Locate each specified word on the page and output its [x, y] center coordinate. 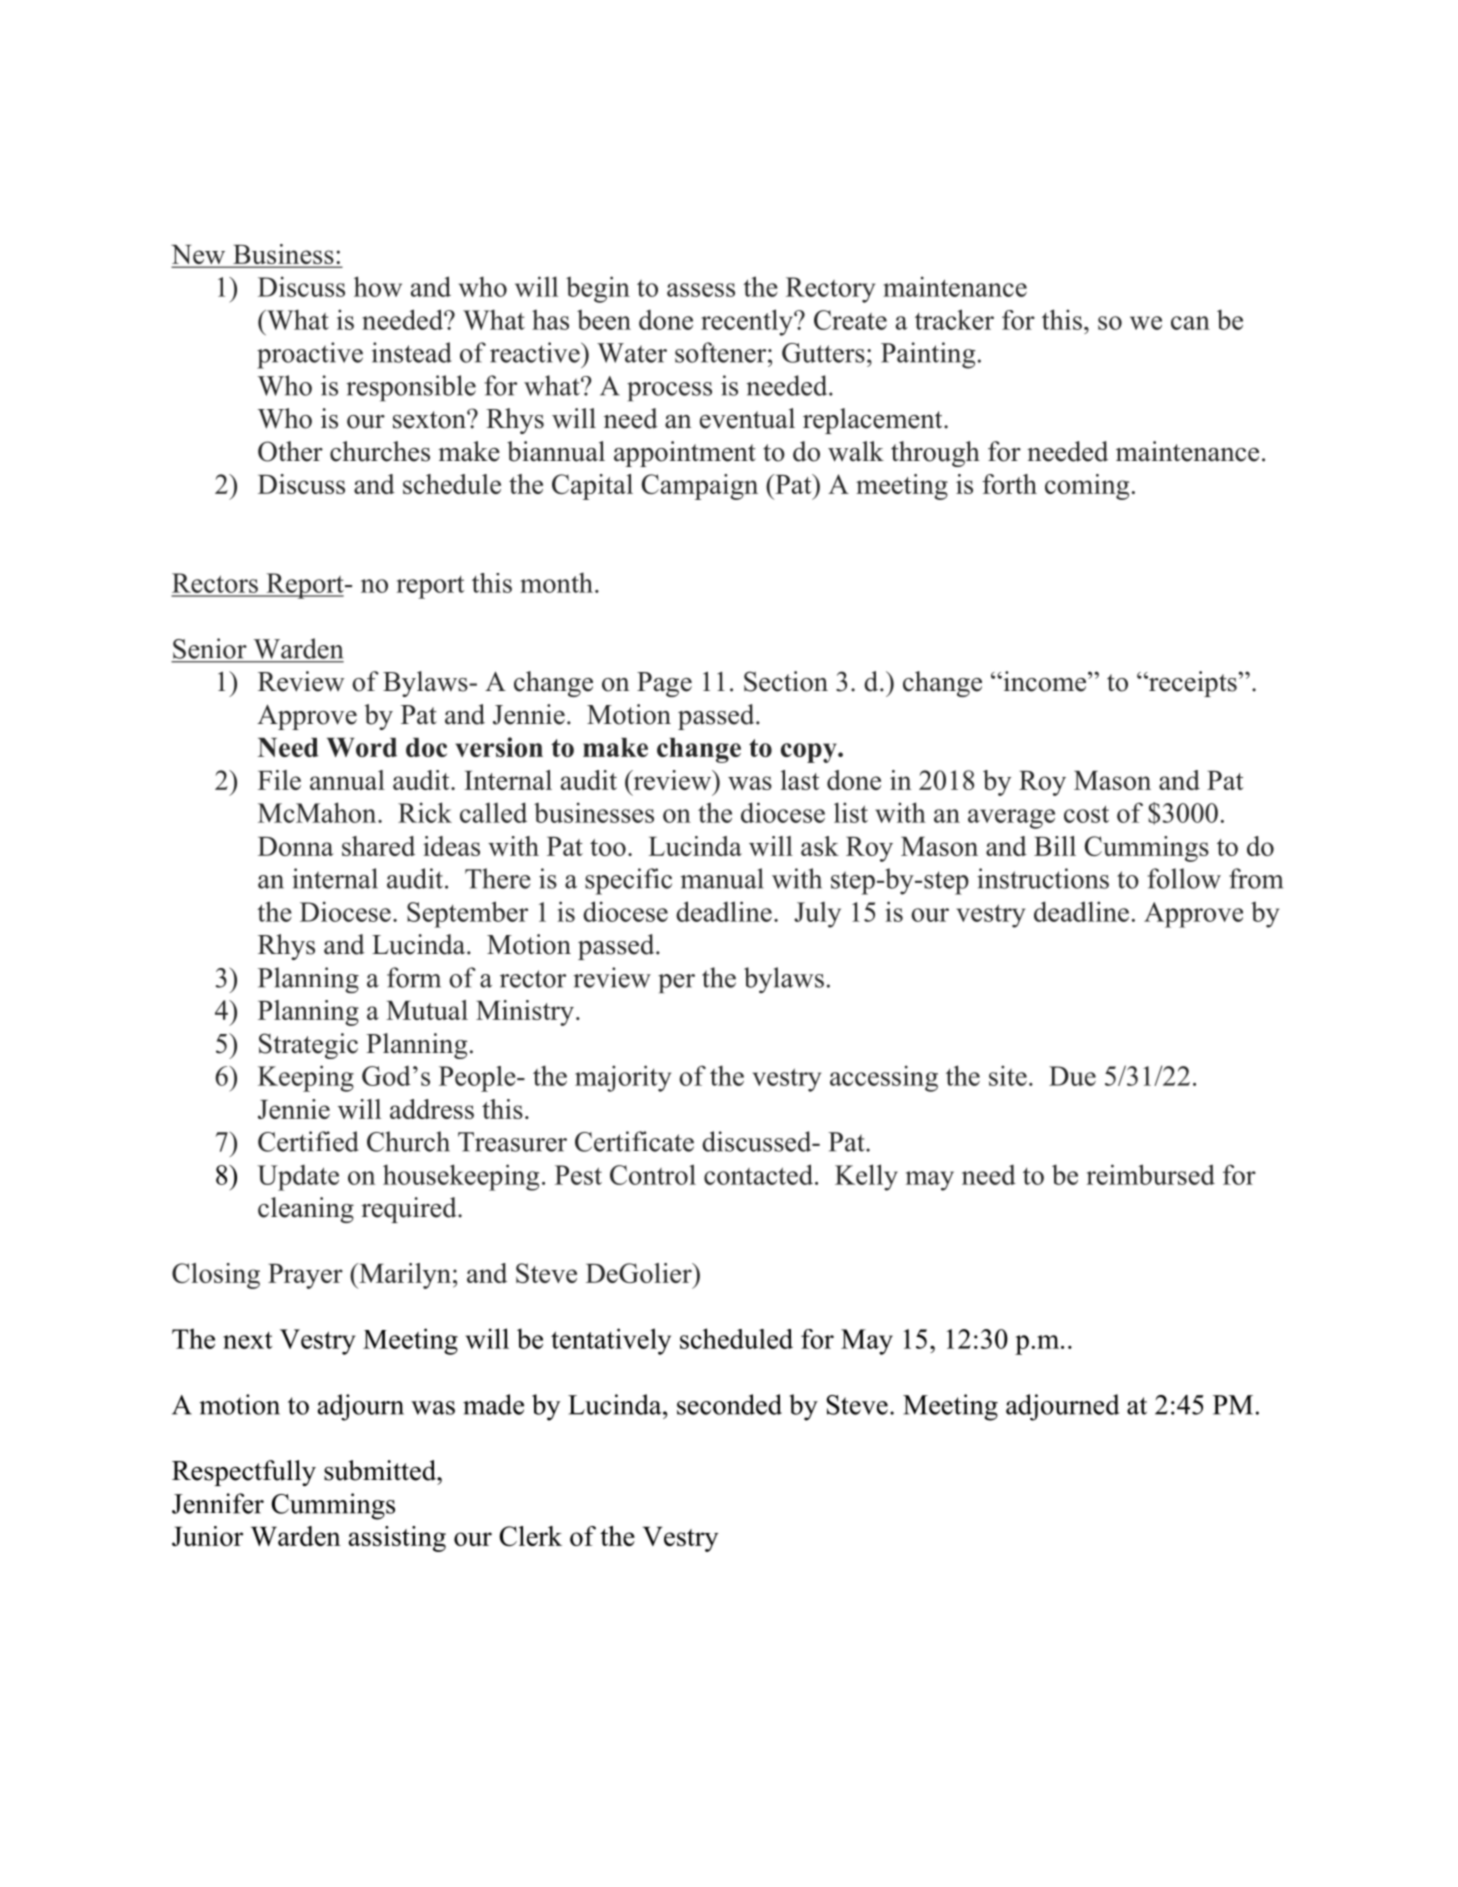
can [1190, 323]
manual [722, 878]
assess [701, 290]
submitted [381, 1470]
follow [1184, 878]
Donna [296, 846]
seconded [729, 1404]
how [378, 286]
